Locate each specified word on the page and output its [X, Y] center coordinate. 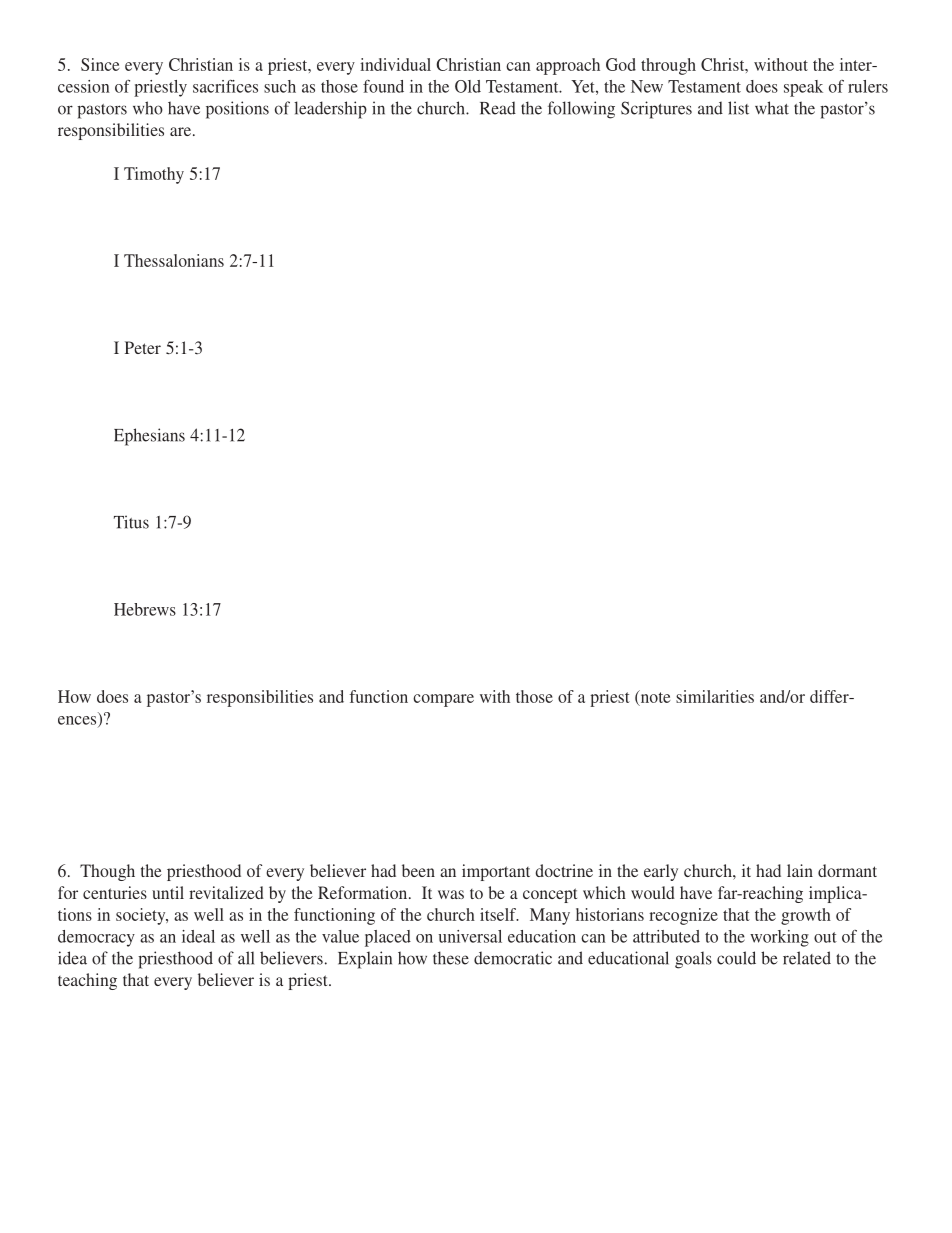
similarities [715, 696]
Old [468, 86]
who [148, 108]
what [772, 108]
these [451, 958]
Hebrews [145, 609]
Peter [143, 347]
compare [443, 700]
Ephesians [149, 437]
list [738, 108]
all [246, 958]
